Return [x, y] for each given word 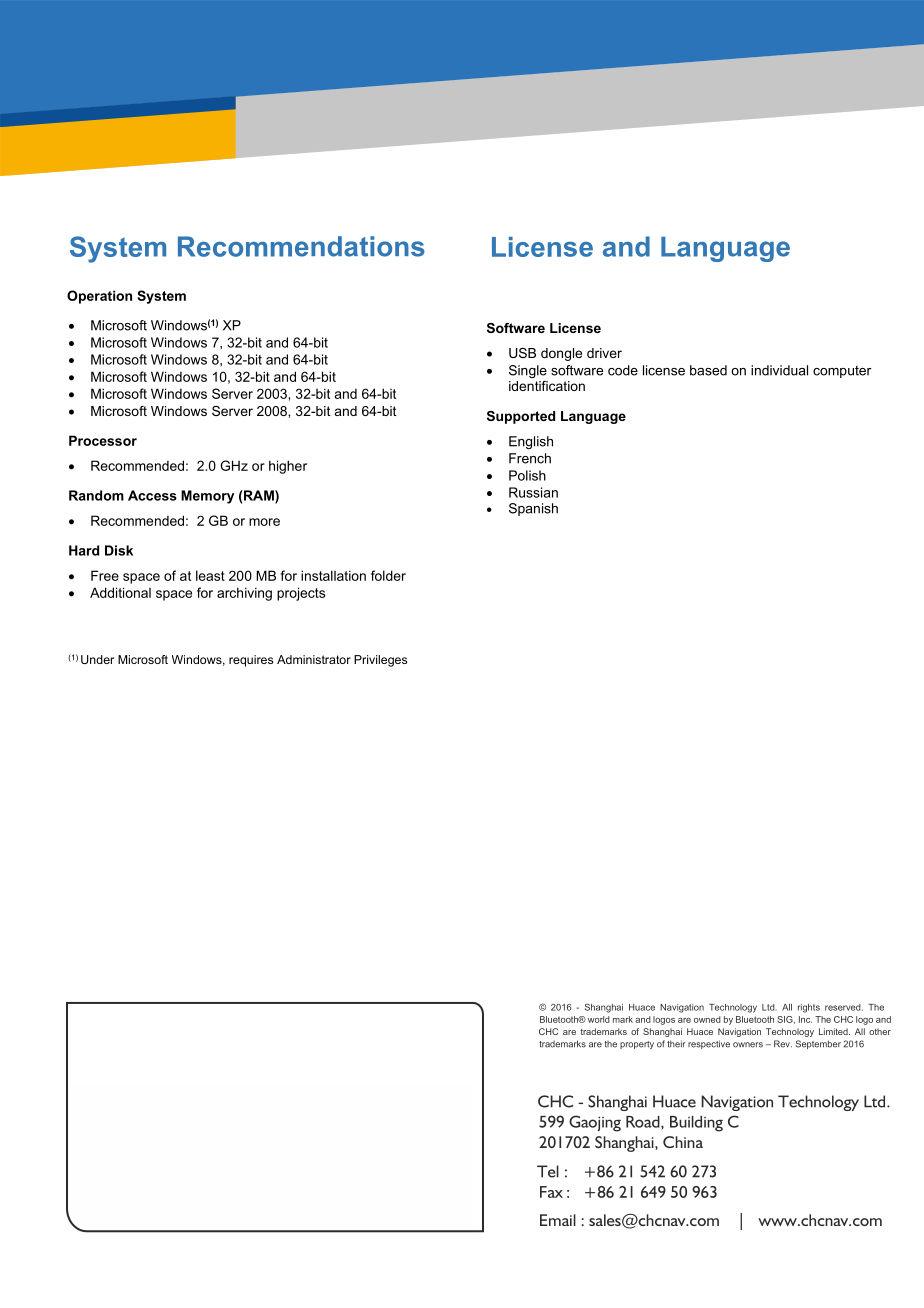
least [210, 575]
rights [809, 1008]
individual [779, 370]
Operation [99, 297]
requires [251, 661]
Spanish [533, 509]
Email [558, 1220]
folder [388, 575]
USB [522, 353]
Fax [551, 1192]
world [599, 1019]
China [683, 1142]
